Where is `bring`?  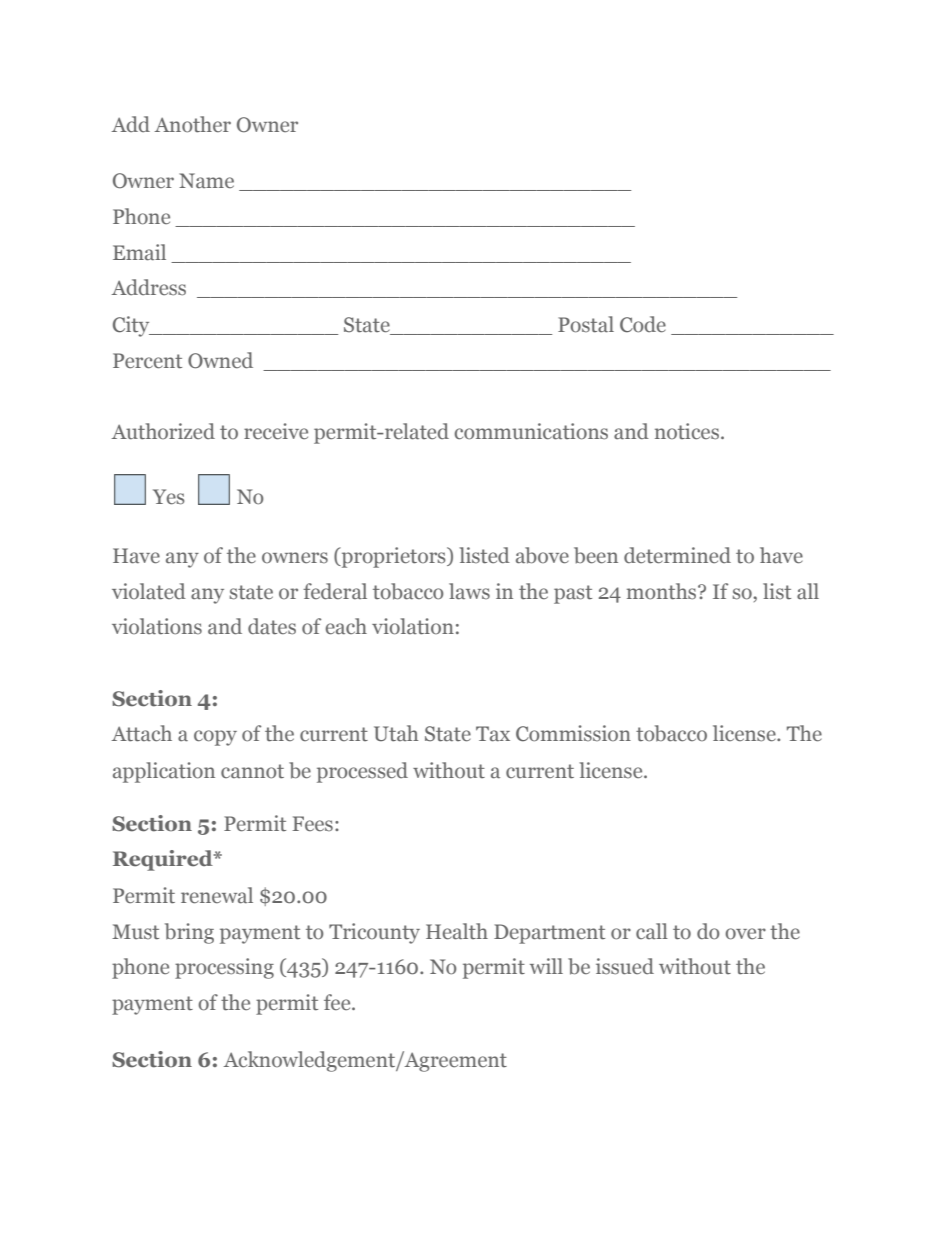
bring is located at coordinates (189, 933).
